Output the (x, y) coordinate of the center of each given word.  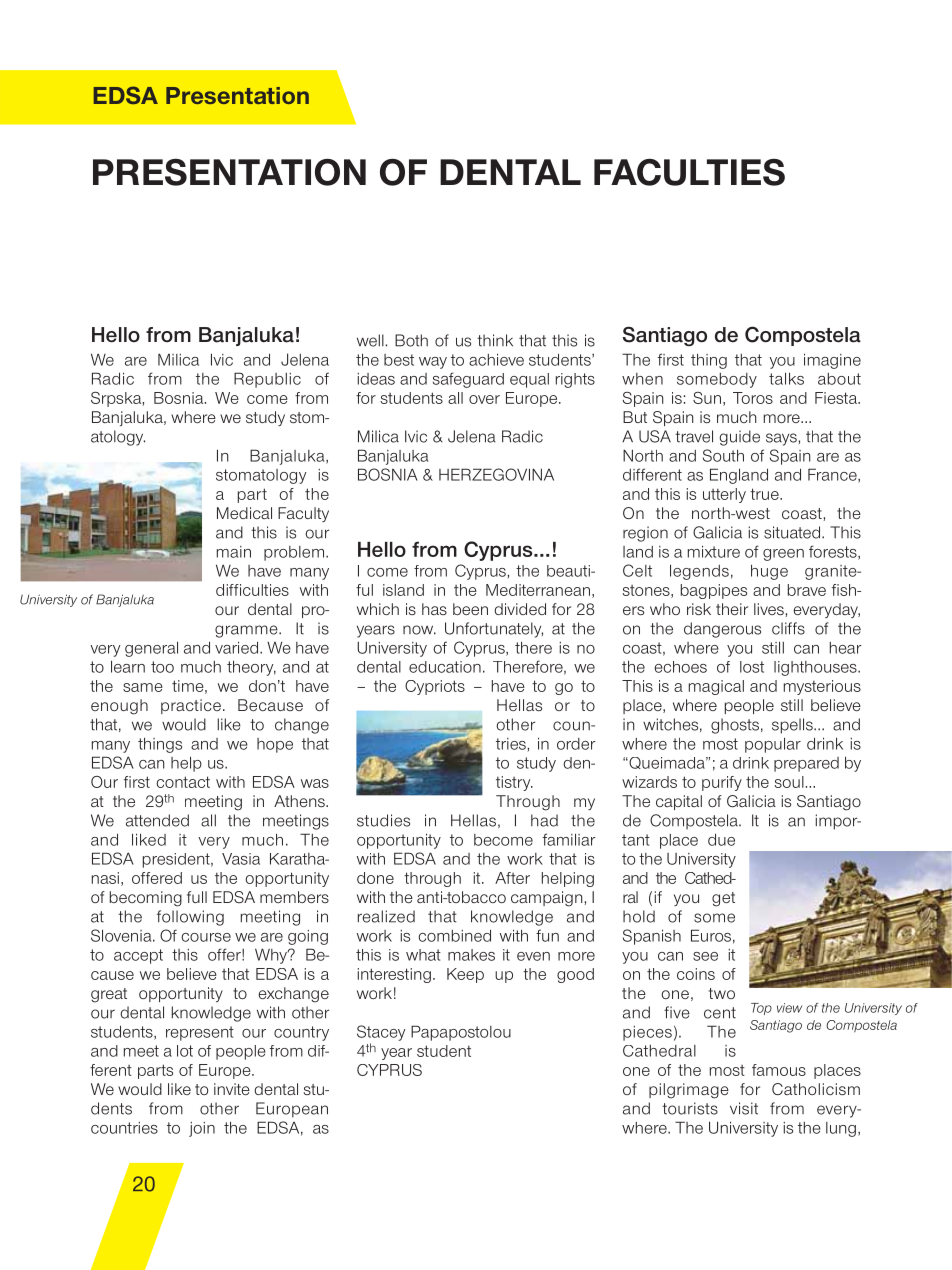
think (495, 340)
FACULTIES (689, 172)
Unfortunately (494, 630)
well (370, 340)
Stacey (381, 1033)
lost (752, 667)
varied (236, 647)
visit (744, 1108)
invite (232, 1089)
